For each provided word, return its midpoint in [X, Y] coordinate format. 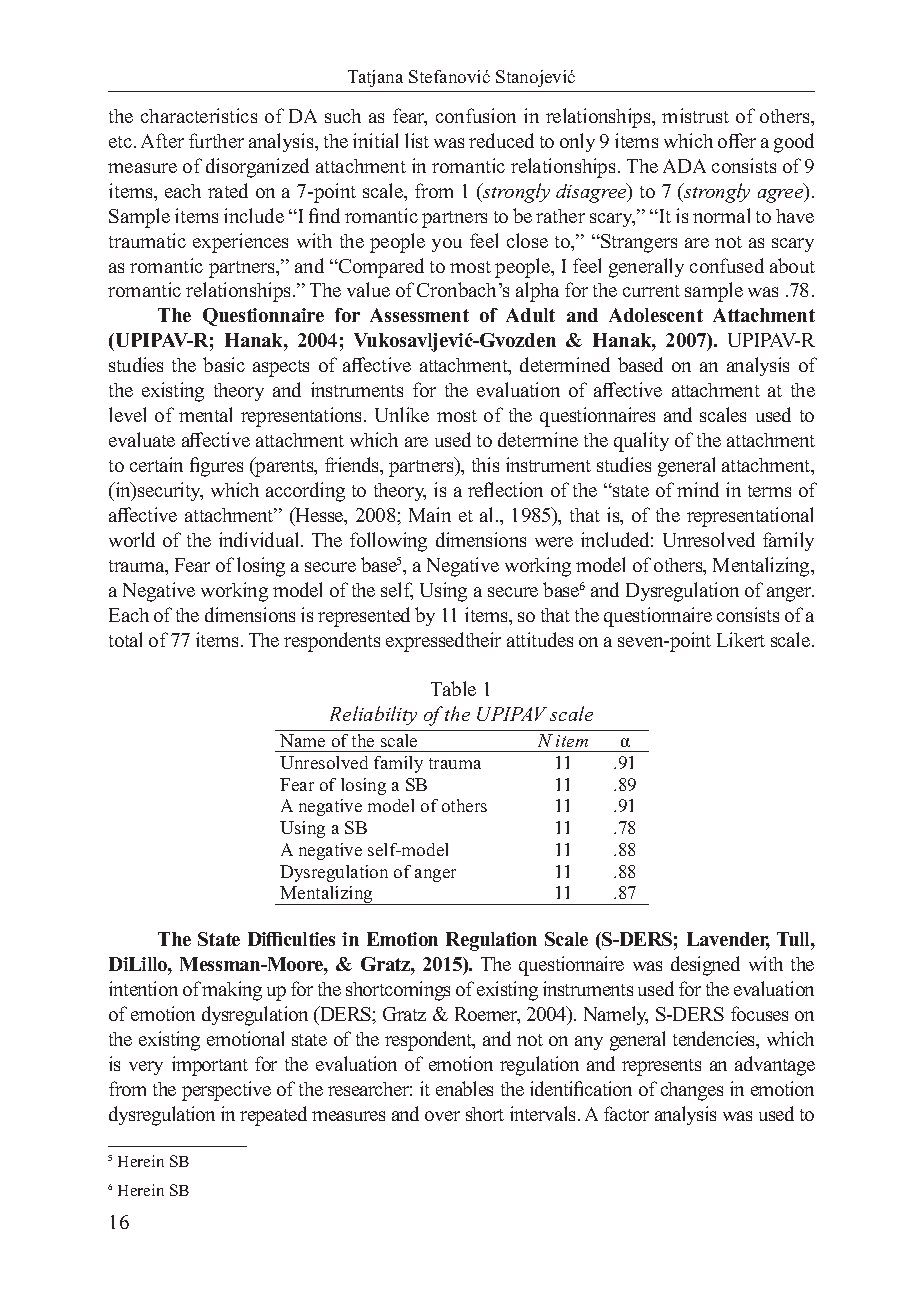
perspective [226, 1091]
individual [260, 539]
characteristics [199, 115]
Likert [741, 639]
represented [364, 617]
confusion [476, 115]
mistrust [695, 115]
